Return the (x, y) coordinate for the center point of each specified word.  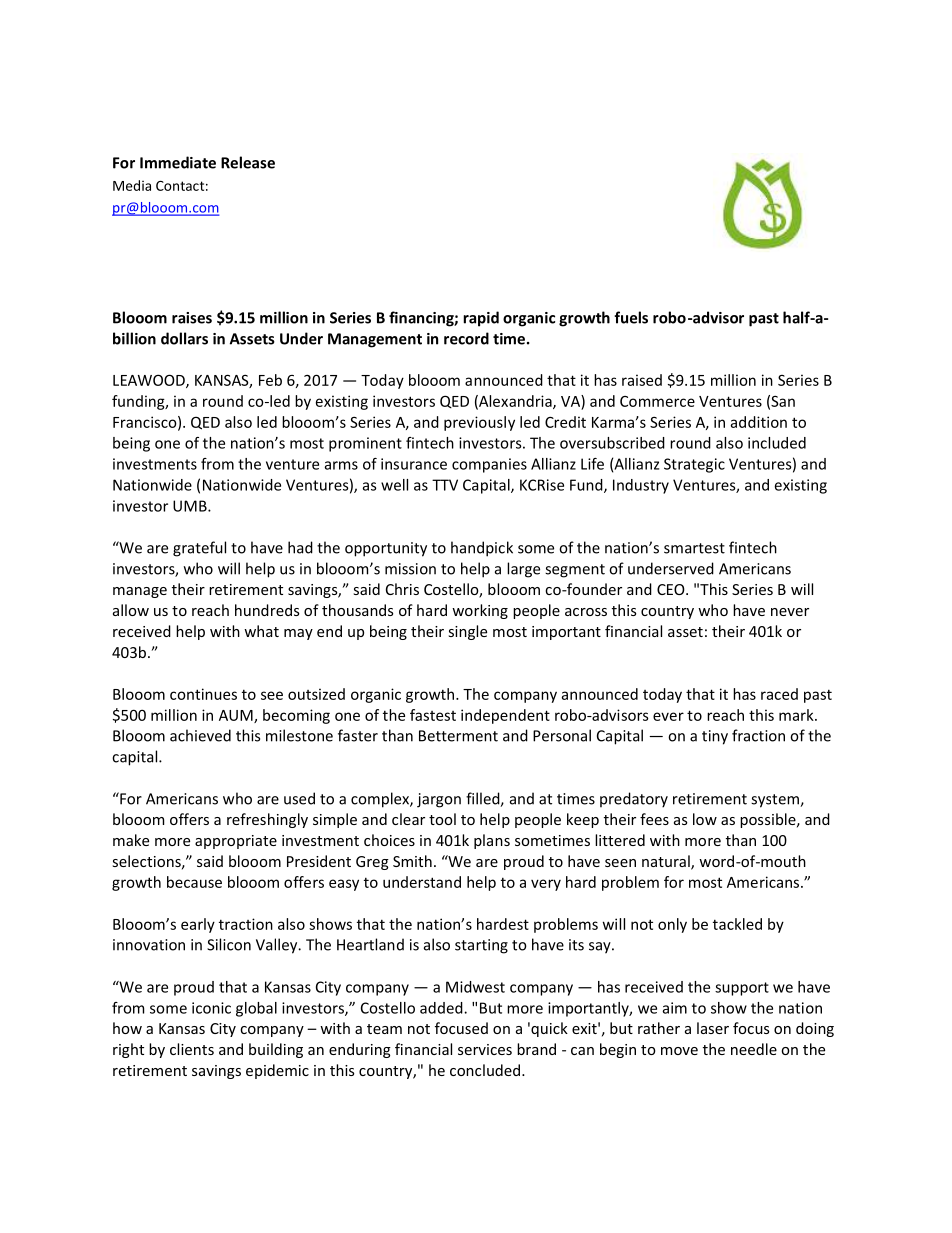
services (485, 1049)
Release (248, 162)
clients (192, 1049)
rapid (481, 319)
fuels (631, 317)
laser (713, 1028)
